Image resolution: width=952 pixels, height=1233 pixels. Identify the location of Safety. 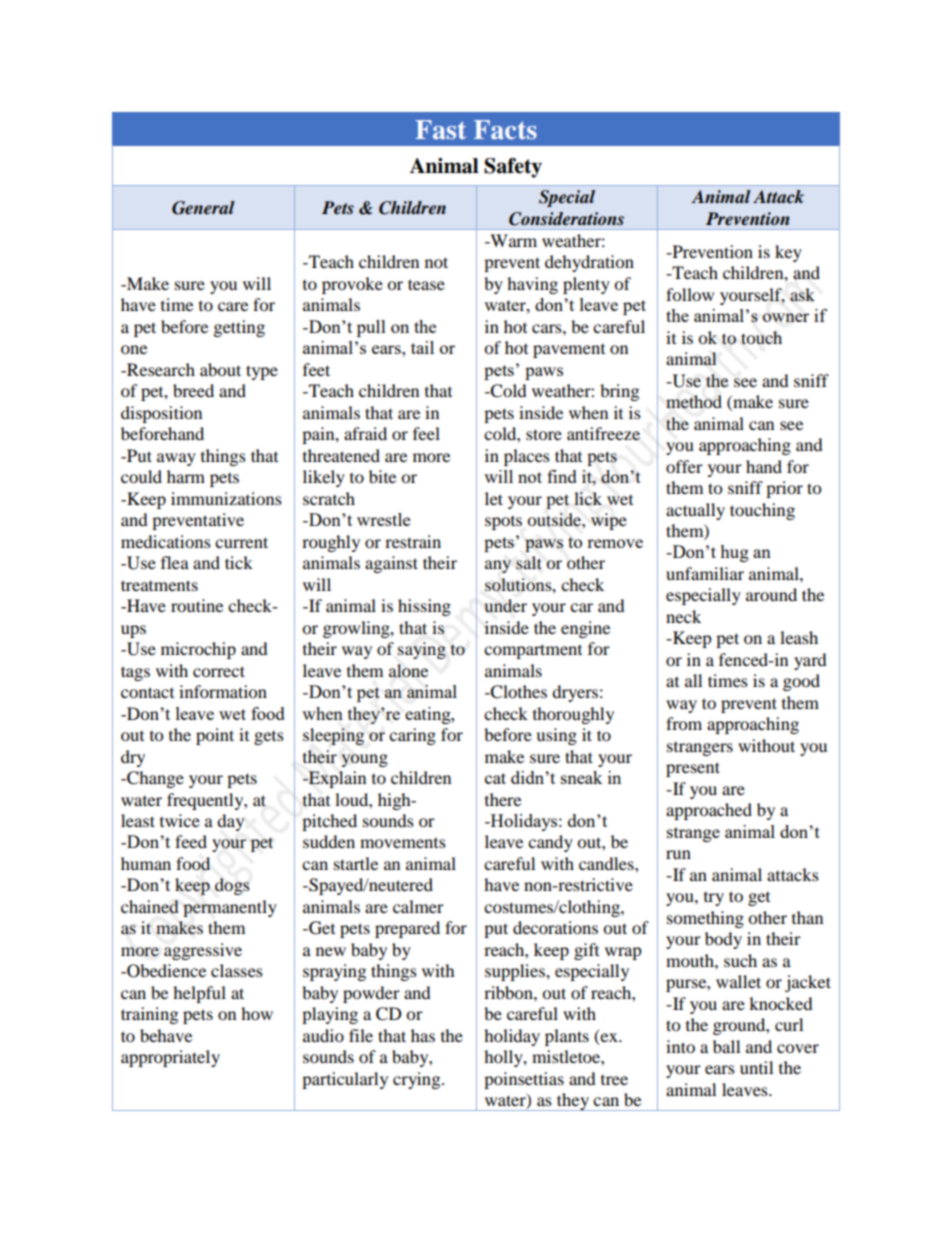
(513, 168).
